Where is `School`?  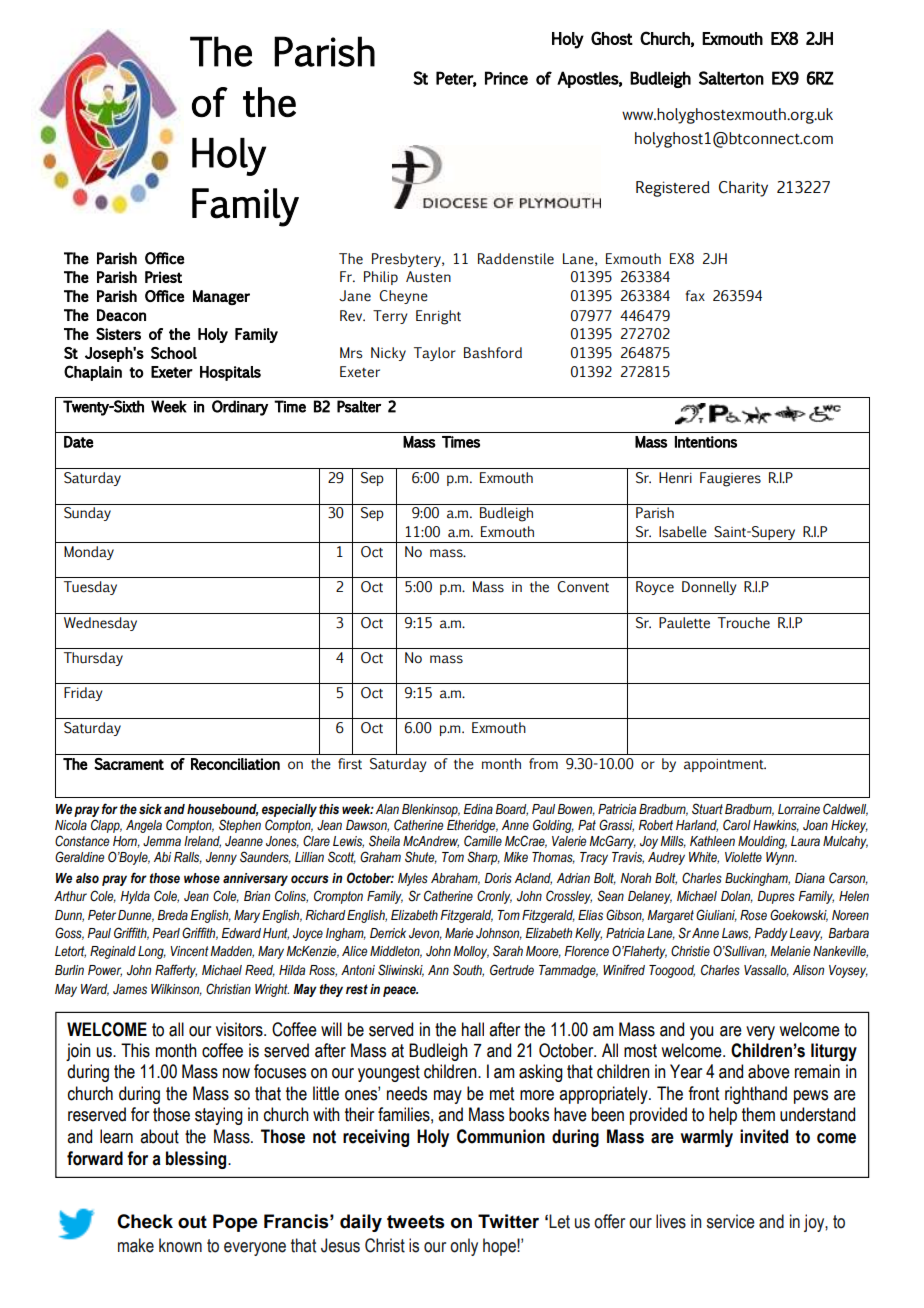 School is located at coordinates (174, 353).
